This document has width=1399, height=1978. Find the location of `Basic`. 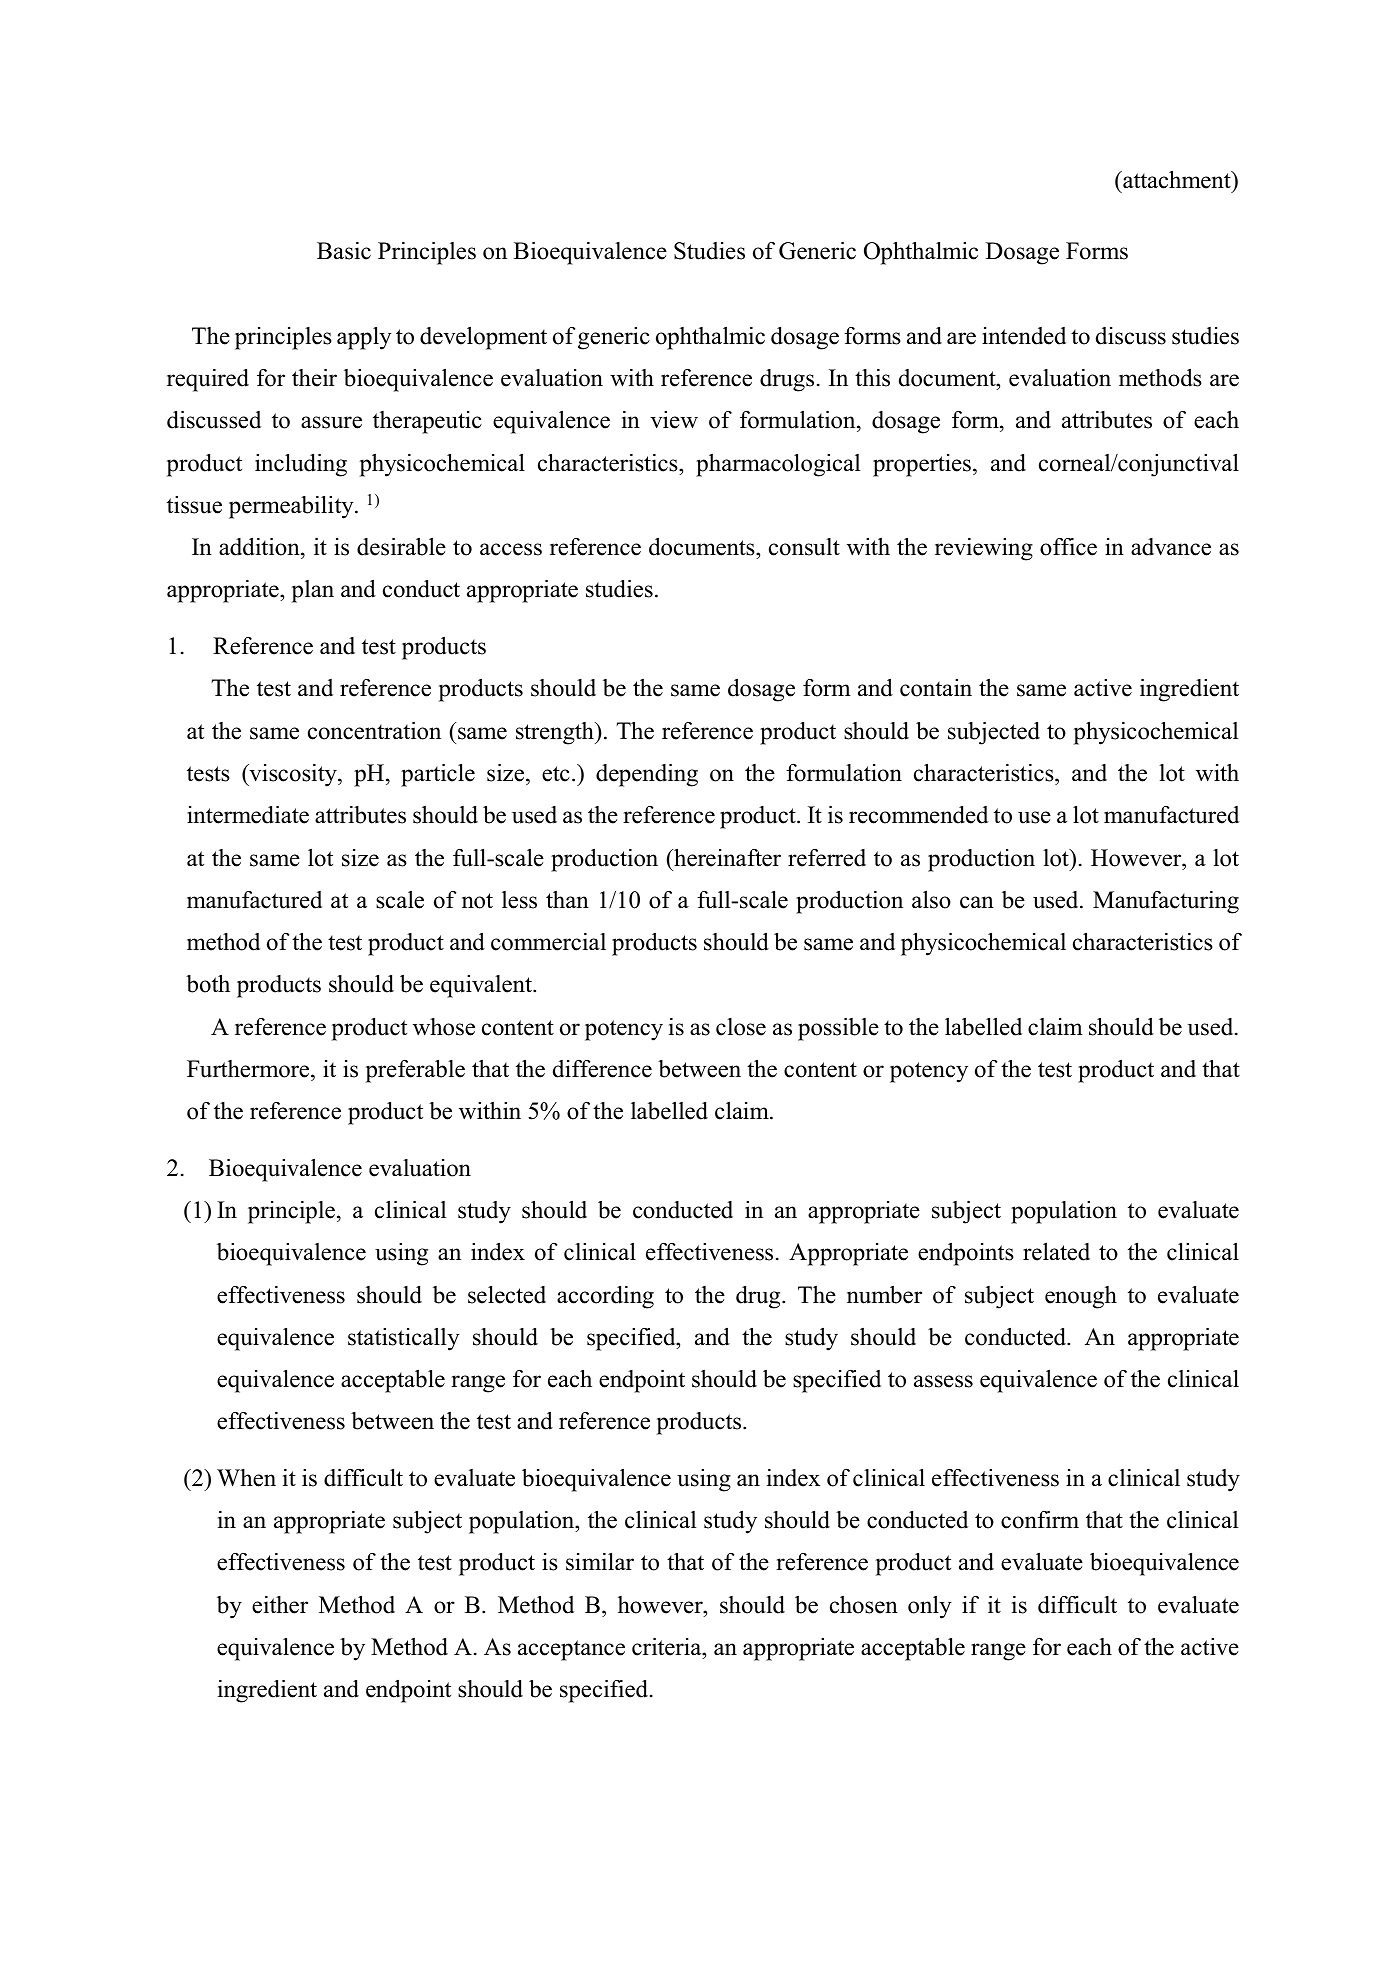

Basic is located at coordinates (344, 251).
